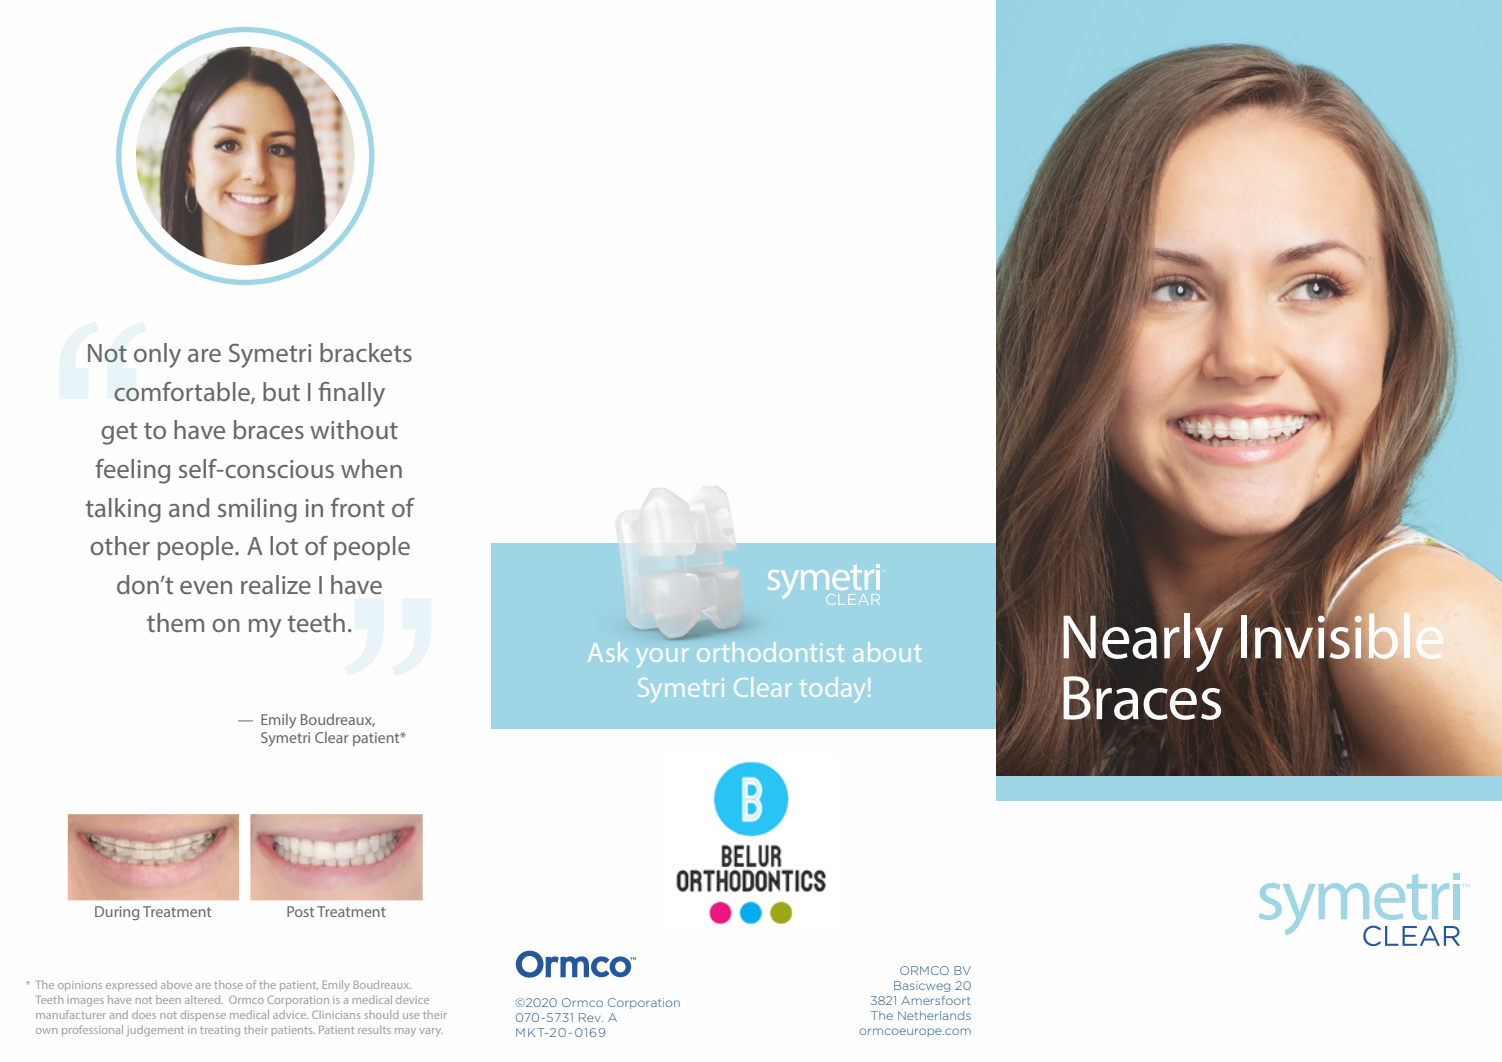 The image size is (1502, 1062). What do you see at coordinates (608, 652) in the page?
I see `Ask` at bounding box center [608, 652].
